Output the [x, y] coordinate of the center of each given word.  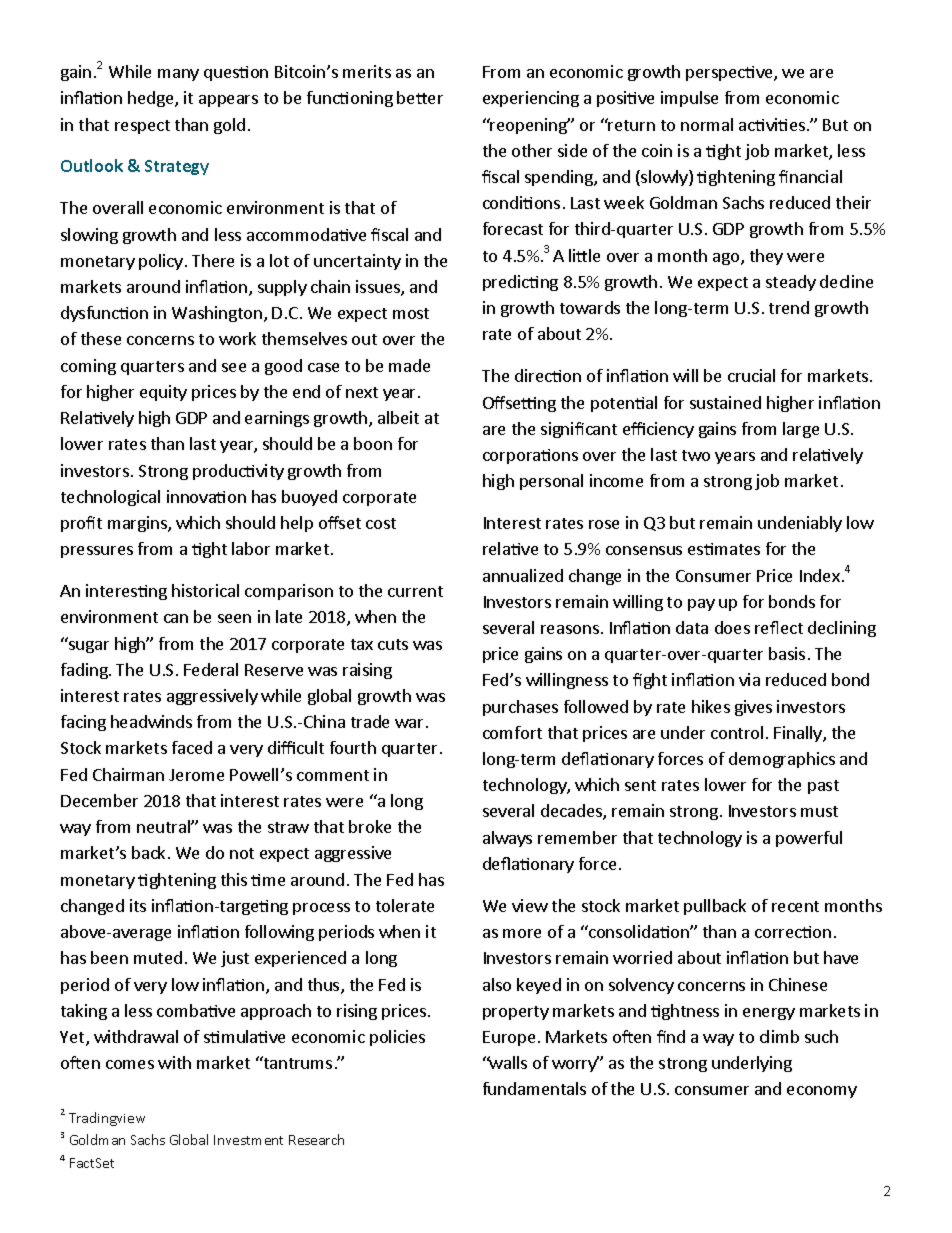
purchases [520, 708]
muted [158, 957]
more [522, 933]
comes [130, 1064]
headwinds [151, 721]
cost [381, 523]
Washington [217, 314]
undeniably [800, 524]
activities [773, 124]
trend [789, 307]
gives [753, 708]
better [420, 97]
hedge [152, 99]
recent [795, 906]
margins [138, 524]
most [411, 313]
